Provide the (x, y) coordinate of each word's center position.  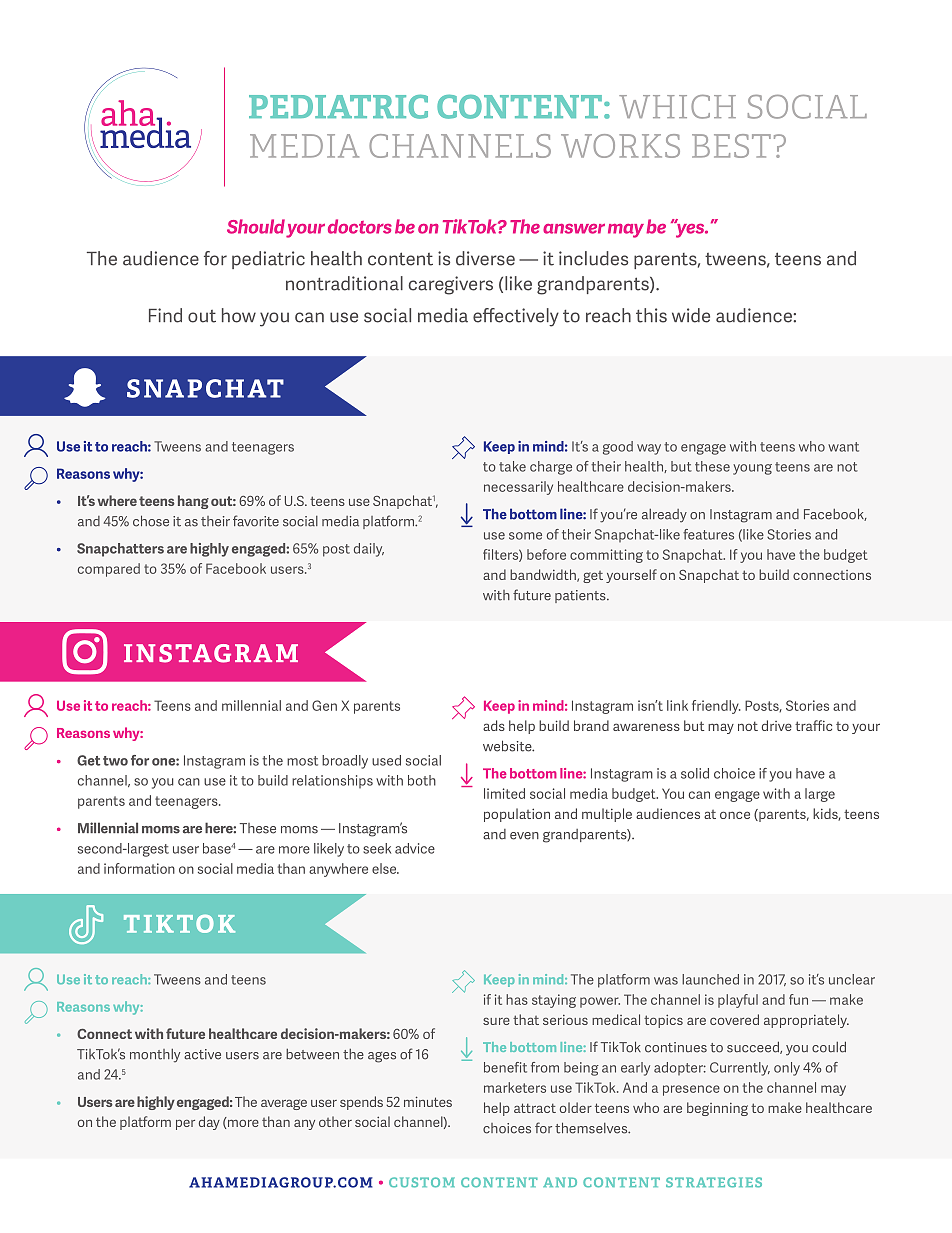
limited (504, 793)
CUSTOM (422, 1182)
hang (193, 502)
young (752, 469)
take (512, 466)
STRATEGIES (714, 1182)
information (139, 868)
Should (256, 226)
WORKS (620, 146)
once (735, 815)
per (185, 1124)
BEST (731, 146)
